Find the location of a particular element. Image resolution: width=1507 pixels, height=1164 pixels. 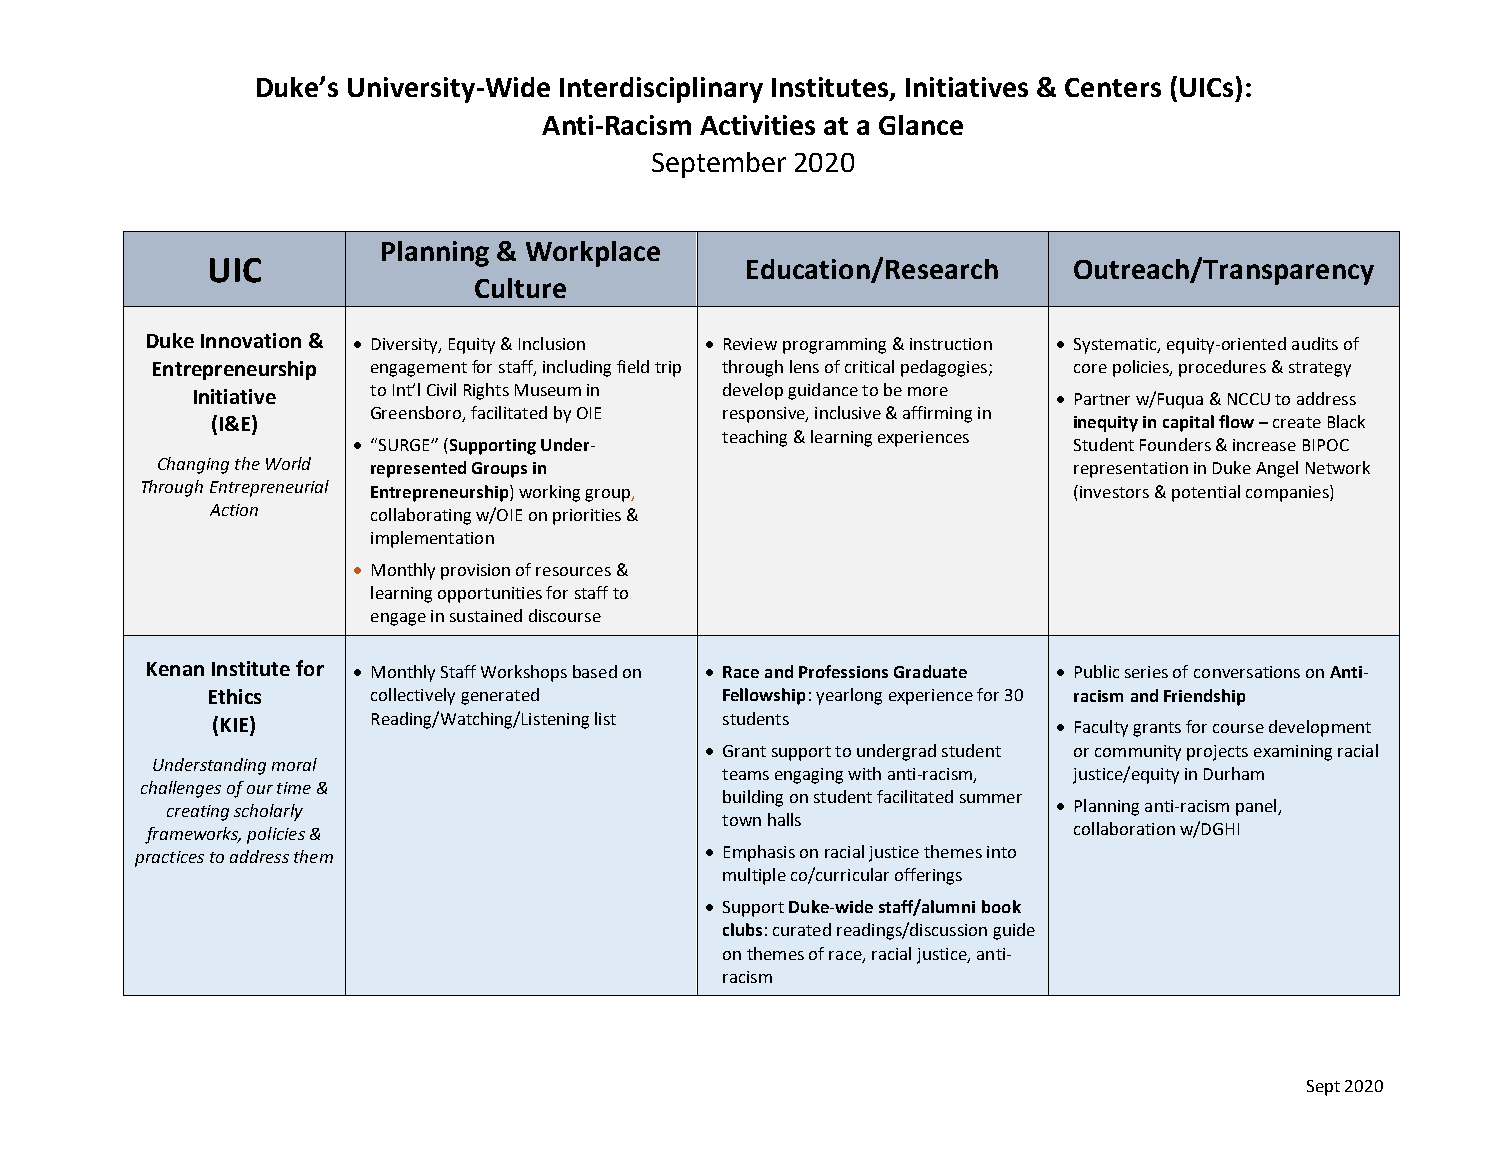

practices is located at coordinates (169, 859).
